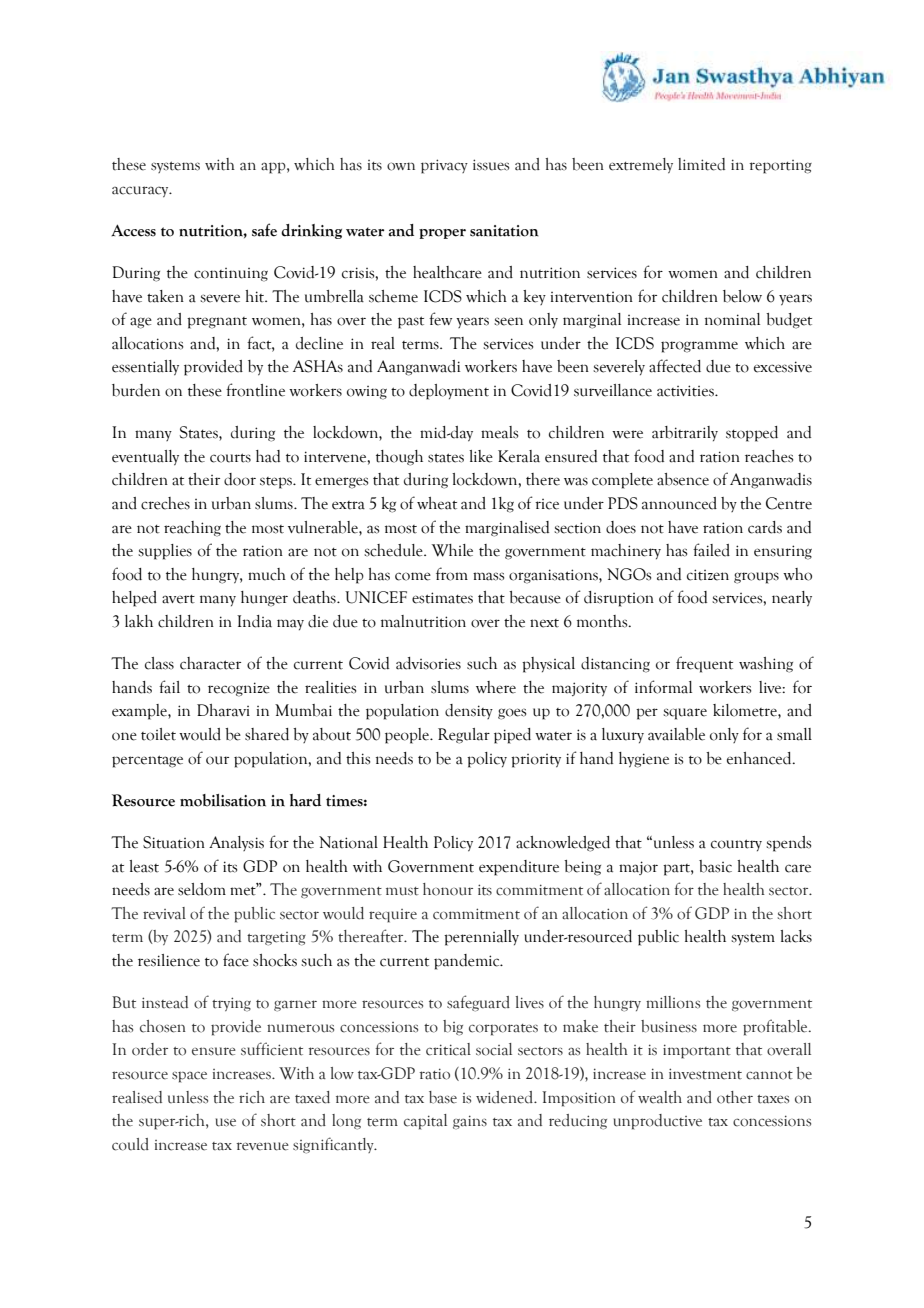 This page has width=924, height=1308. I want to click on seldom, so click(202, 889).
